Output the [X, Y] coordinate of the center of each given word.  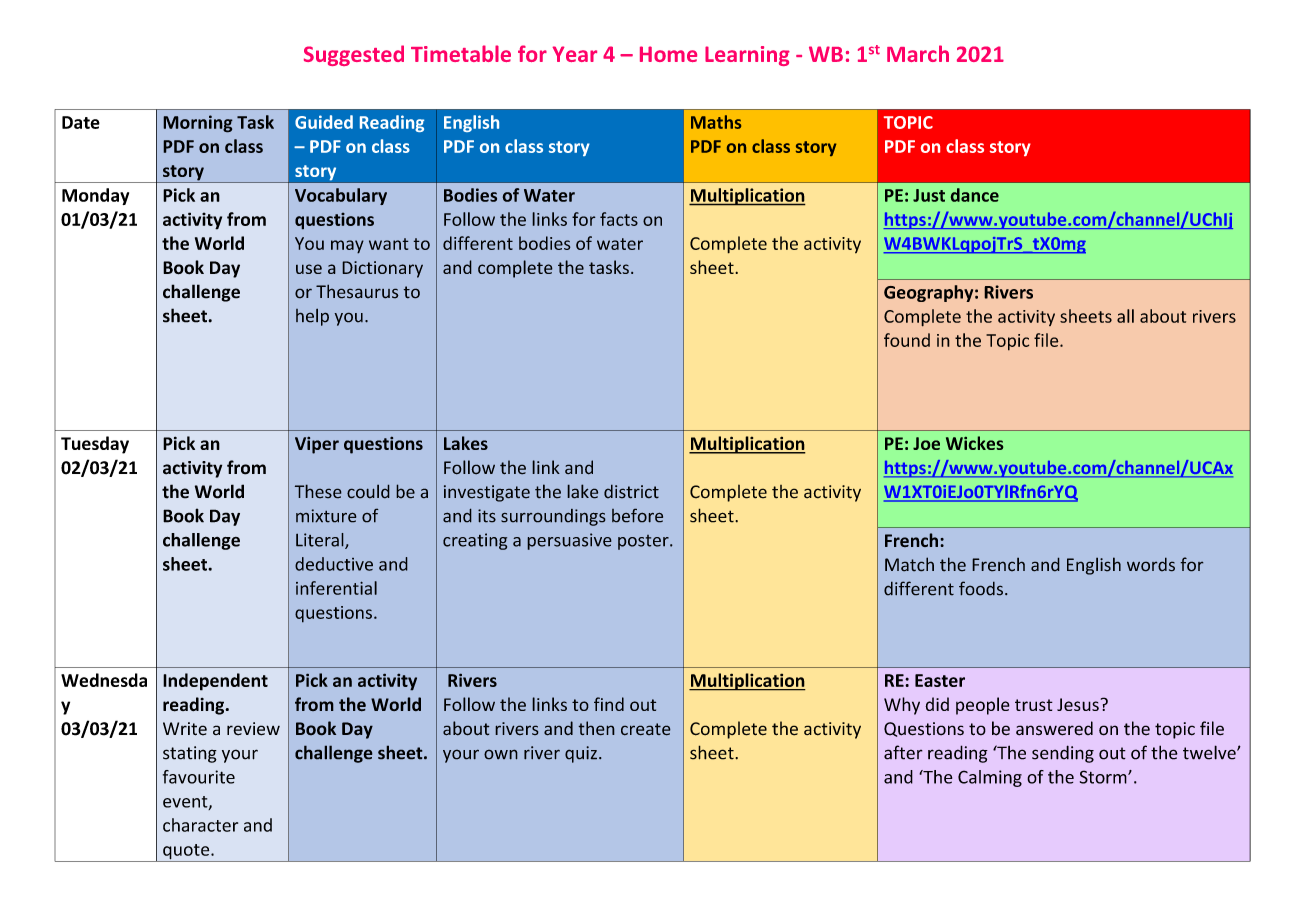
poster [644, 542]
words [1151, 564]
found [907, 340]
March [918, 53]
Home [668, 54]
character [200, 825]
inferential [336, 588]
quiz [581, 754]
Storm [1104, 777]
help [312, 317]
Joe [926, 443]
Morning [198, 124]
